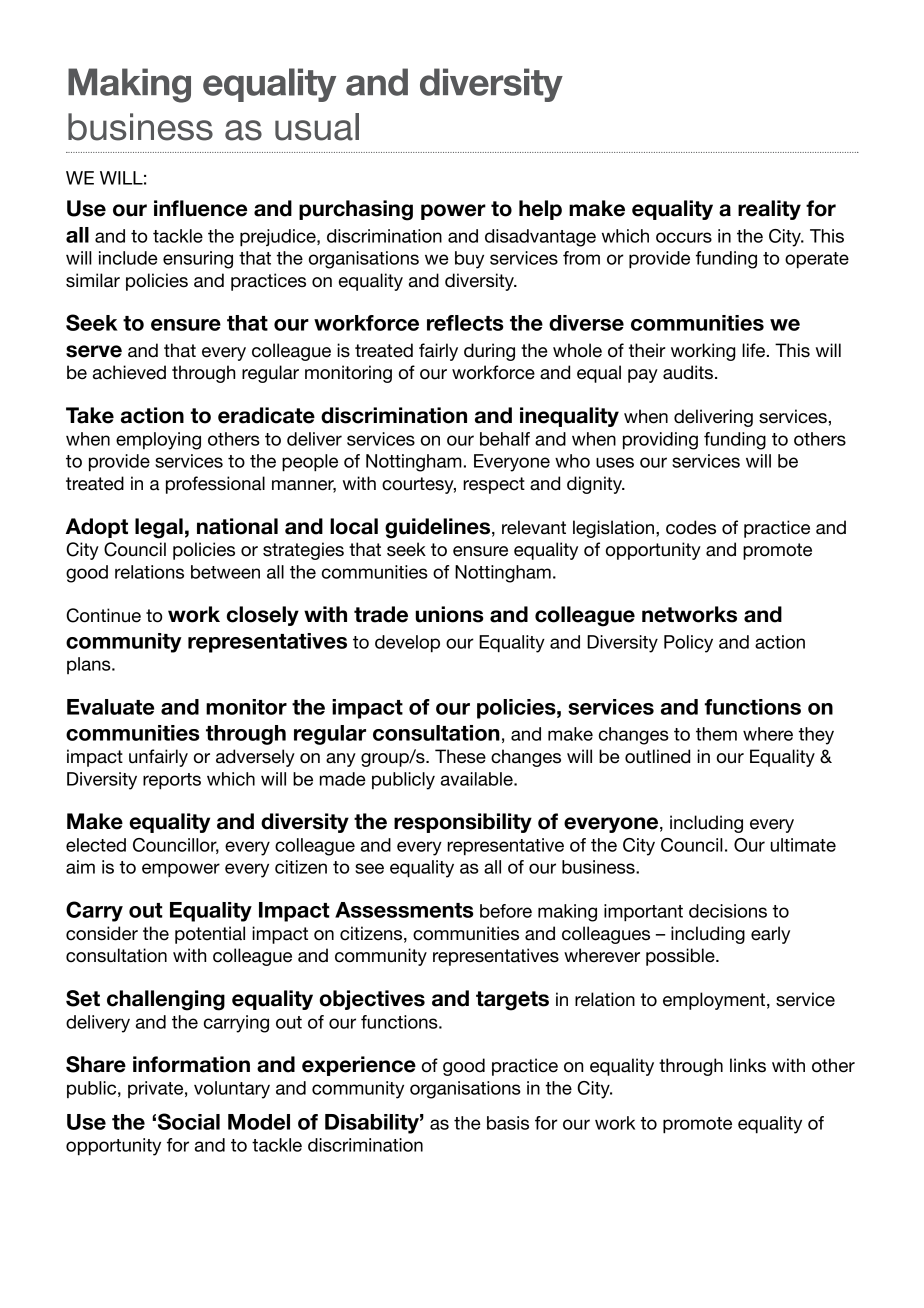 This screenshot has width=924, height=1308. What do you see at coordinates (803, 845) in the screenshot?
I see `ultimate` at bounding box center [803, 845].
